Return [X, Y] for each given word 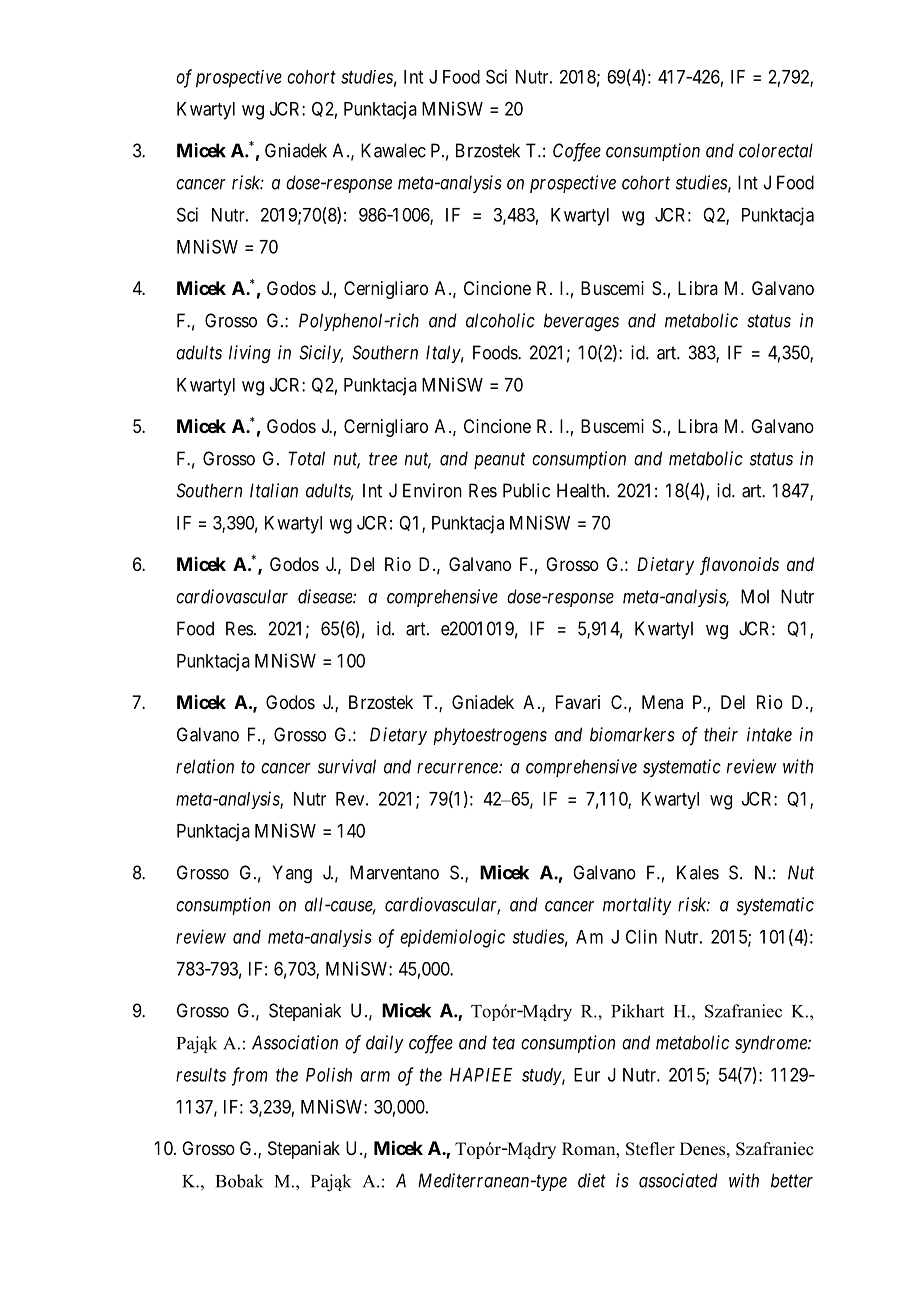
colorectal [776, 150]
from [250, 1076]
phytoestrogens [490, 736]
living [250, 354]
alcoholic [500, 320]
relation [205, 766]
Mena [662, 702]
